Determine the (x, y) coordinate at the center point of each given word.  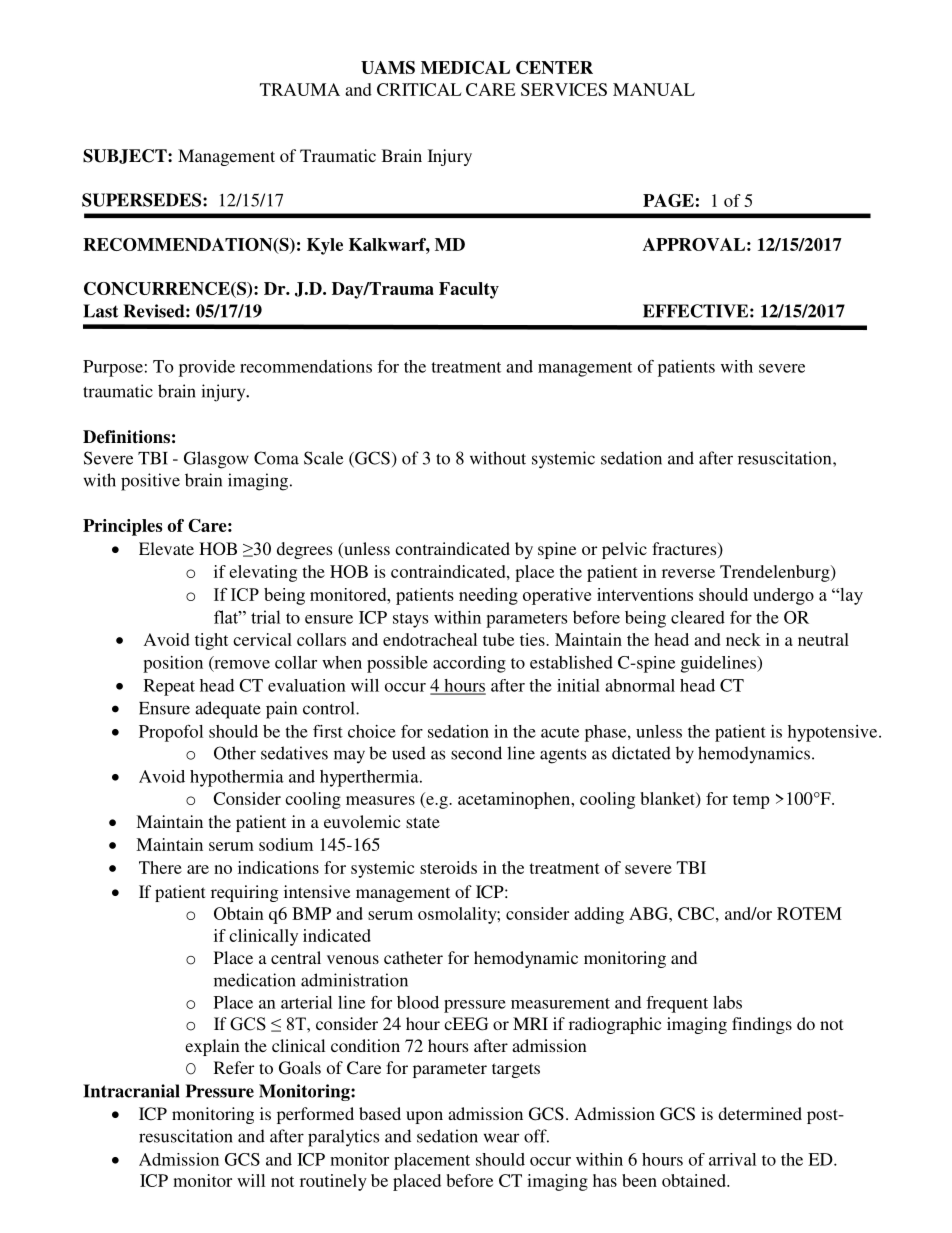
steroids (448, 867)
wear (501, 1138)
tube (498, 639)
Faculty (469, 290)
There (160, 867)
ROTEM (809, 913)
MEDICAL (465, 67)
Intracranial (131, 1091)
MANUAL (654, 89)
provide (207, 368)
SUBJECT (126, 156)
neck (743, 639)
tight (211, 641)
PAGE (668, 200)
